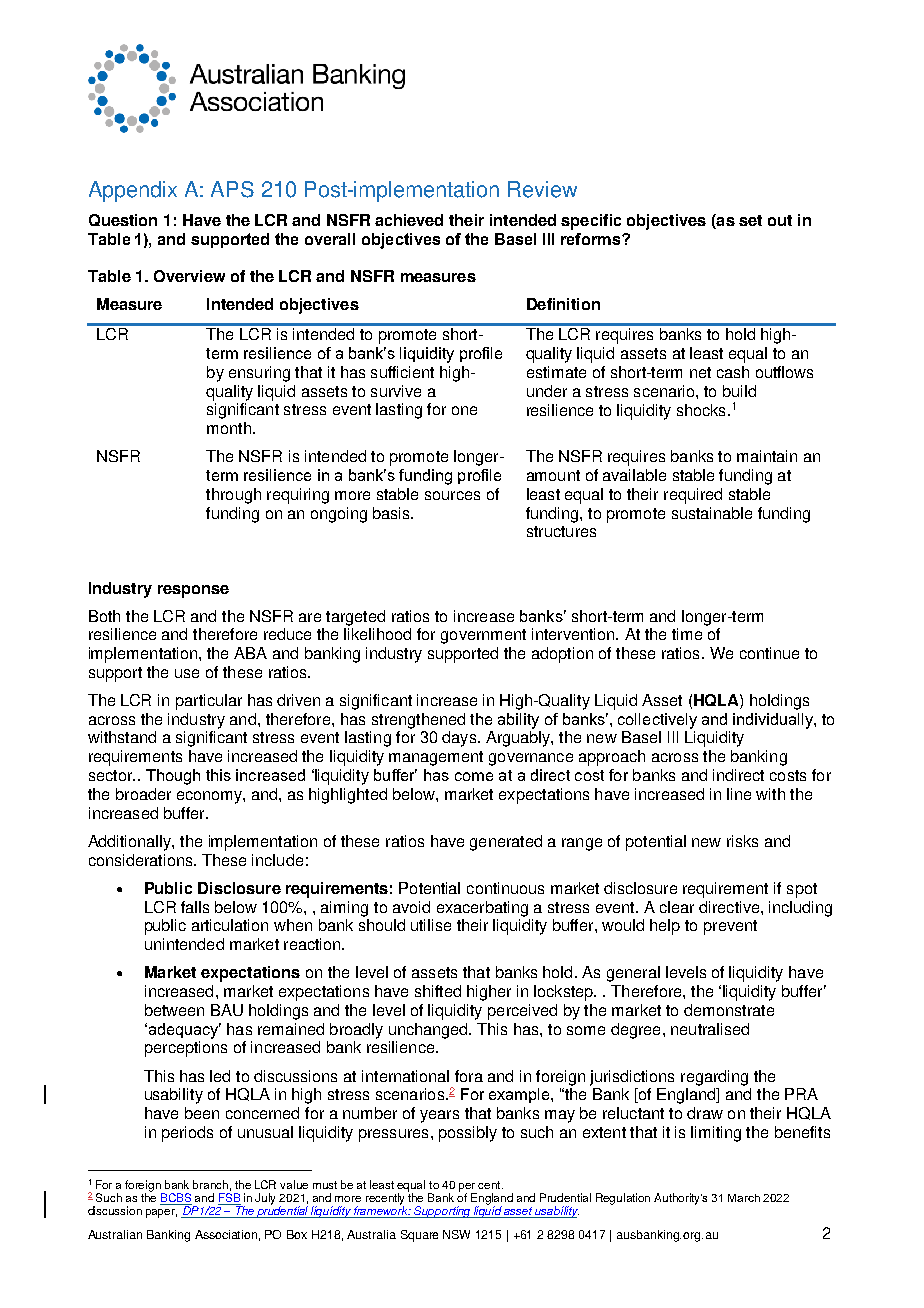 The image size is (924, 1308). I want to click on sustainable, so click(712, 513).
